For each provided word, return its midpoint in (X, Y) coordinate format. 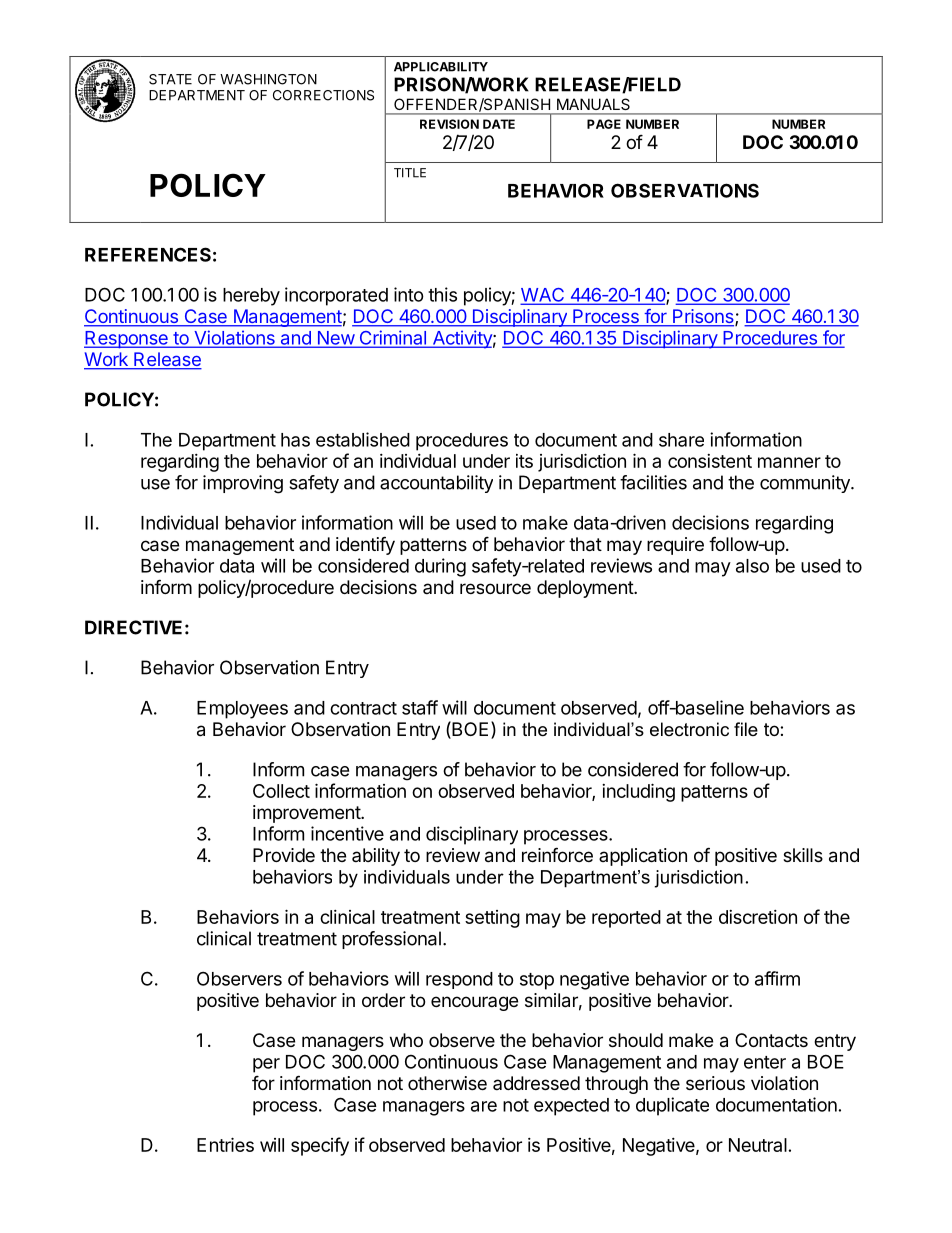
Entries (225, 1144)
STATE (170, 79)
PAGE (604, 124)
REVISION (449, 124)
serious (715, 1083)
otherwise (447, 1083)
